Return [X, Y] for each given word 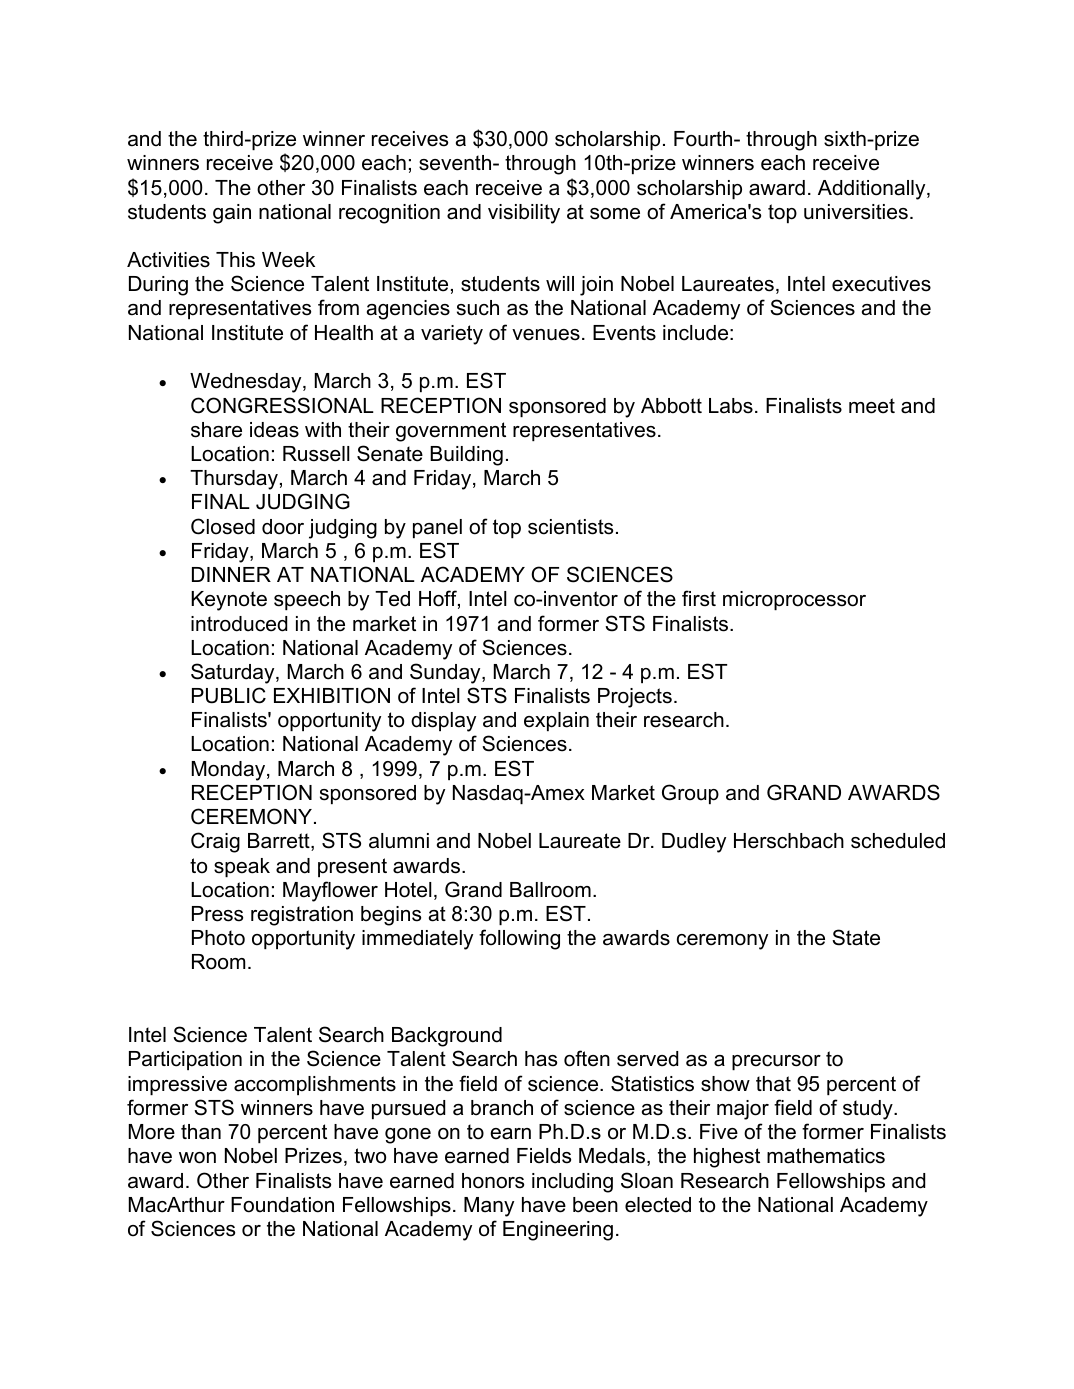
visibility [524, 214]
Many [489, 1207]
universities [856, 212]
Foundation [282, 1205]
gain [232, 214]
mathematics [826, 1156]
